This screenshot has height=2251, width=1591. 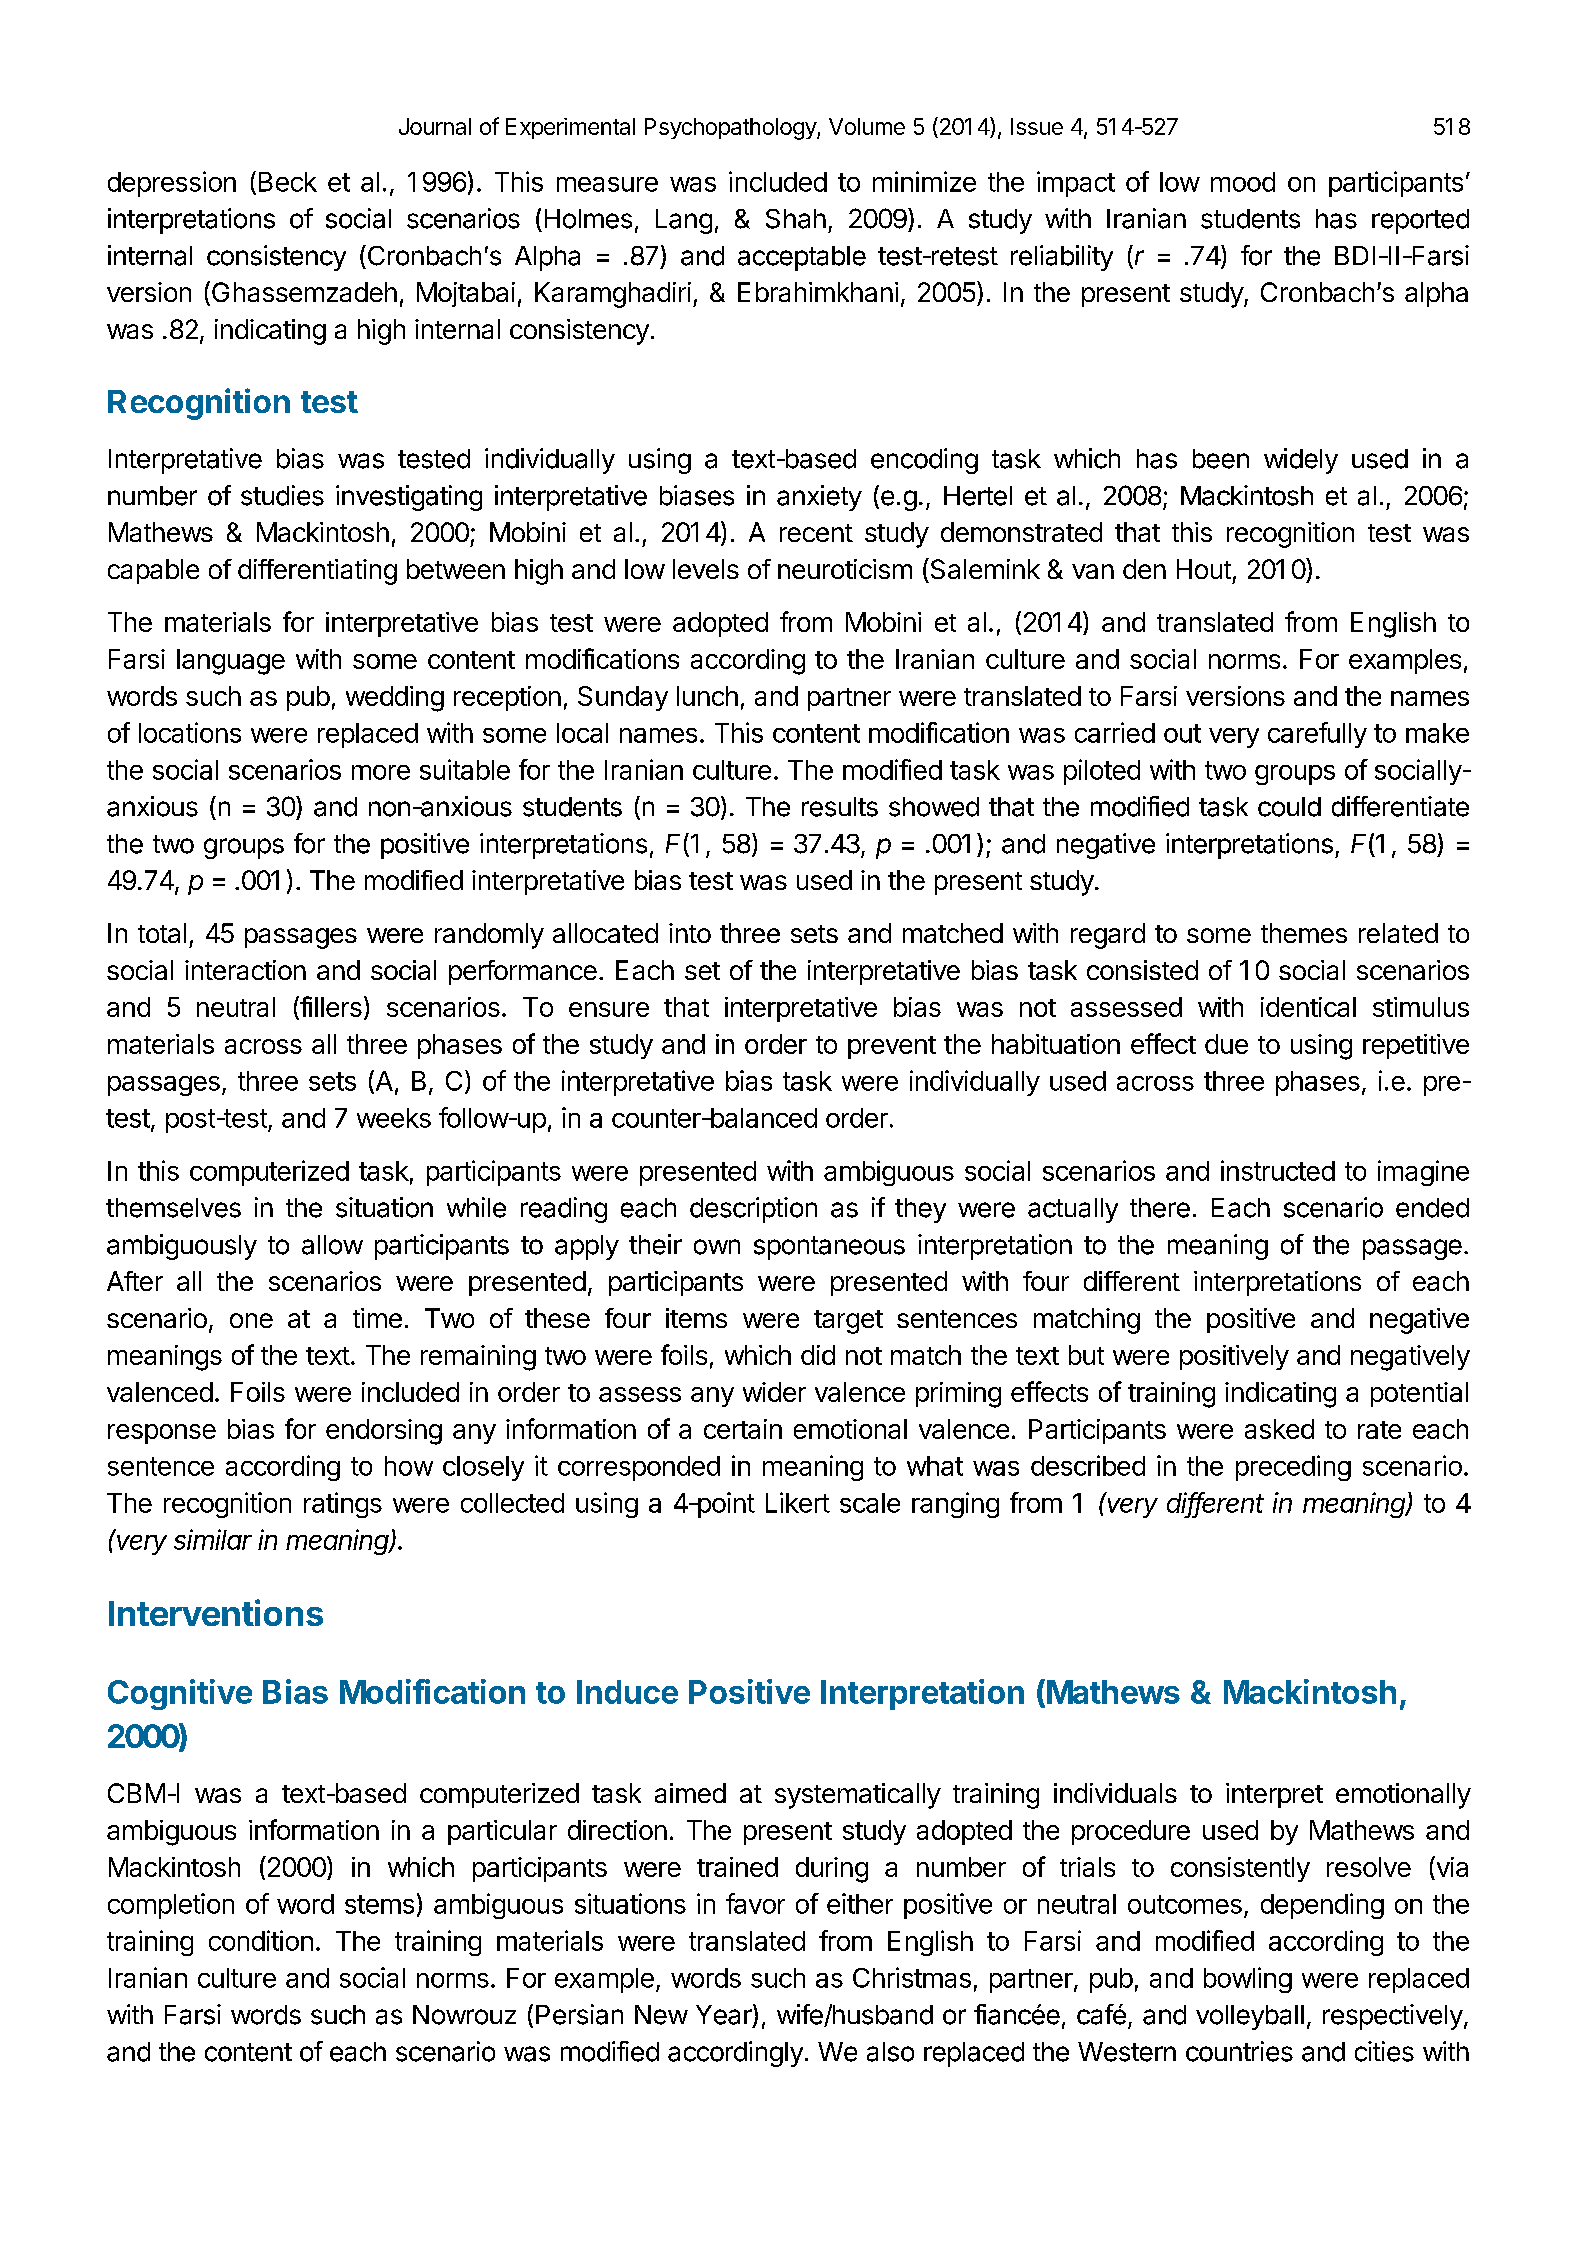 What do you see at coordinates (288, 182) in the screenshot?
I see `Beck` at bounding box center [288, 182].
